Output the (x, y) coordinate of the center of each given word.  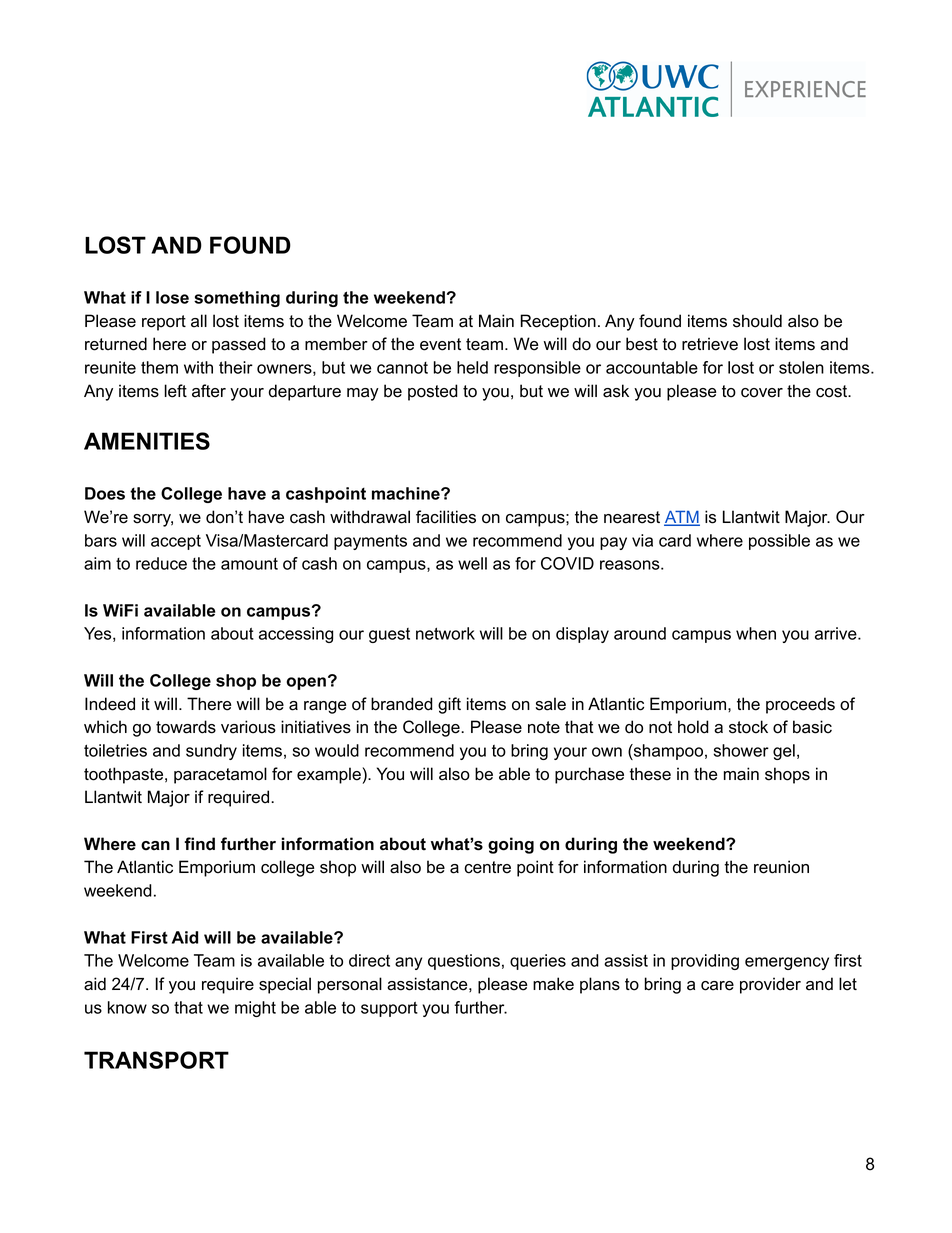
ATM (682, 518)
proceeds (800, 705)
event (440, 344)
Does (105, 493)
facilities (446, 517)
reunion (781, 867)
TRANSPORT (156, 1060)
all (199, 321)
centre (487, 867)
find (199, 844)
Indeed (110, 704)
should (757, 321)
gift (449, 705)
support (389, 1009)
